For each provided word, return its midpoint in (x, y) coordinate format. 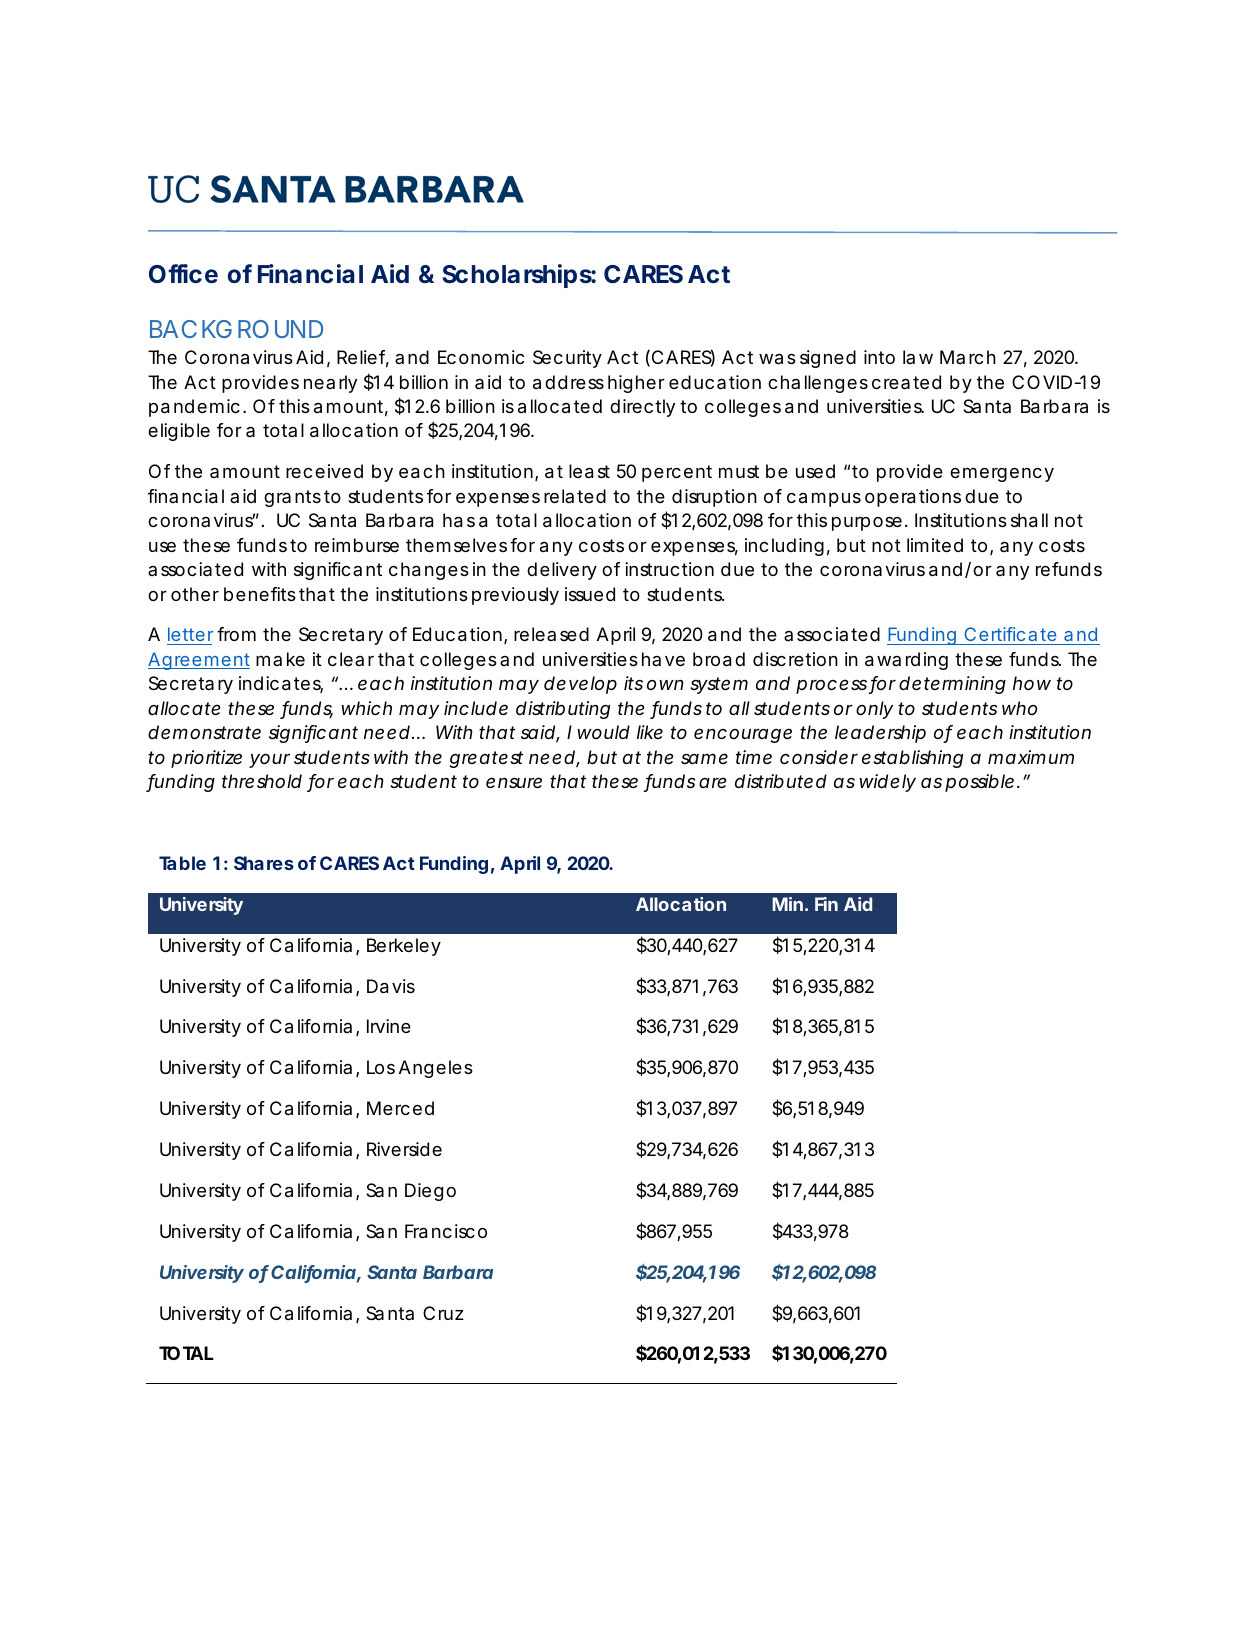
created (906, 382)
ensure (514, 782)
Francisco (446, 1231)
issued (590, 594)
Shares (264, 863)
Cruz (443, 1313)
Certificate (1009, 636)
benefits (260, 594)
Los (381, 1067)
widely (887, 783)
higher (636, 384)
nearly (330, 384)
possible (979, 783)
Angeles (436, 1069)
